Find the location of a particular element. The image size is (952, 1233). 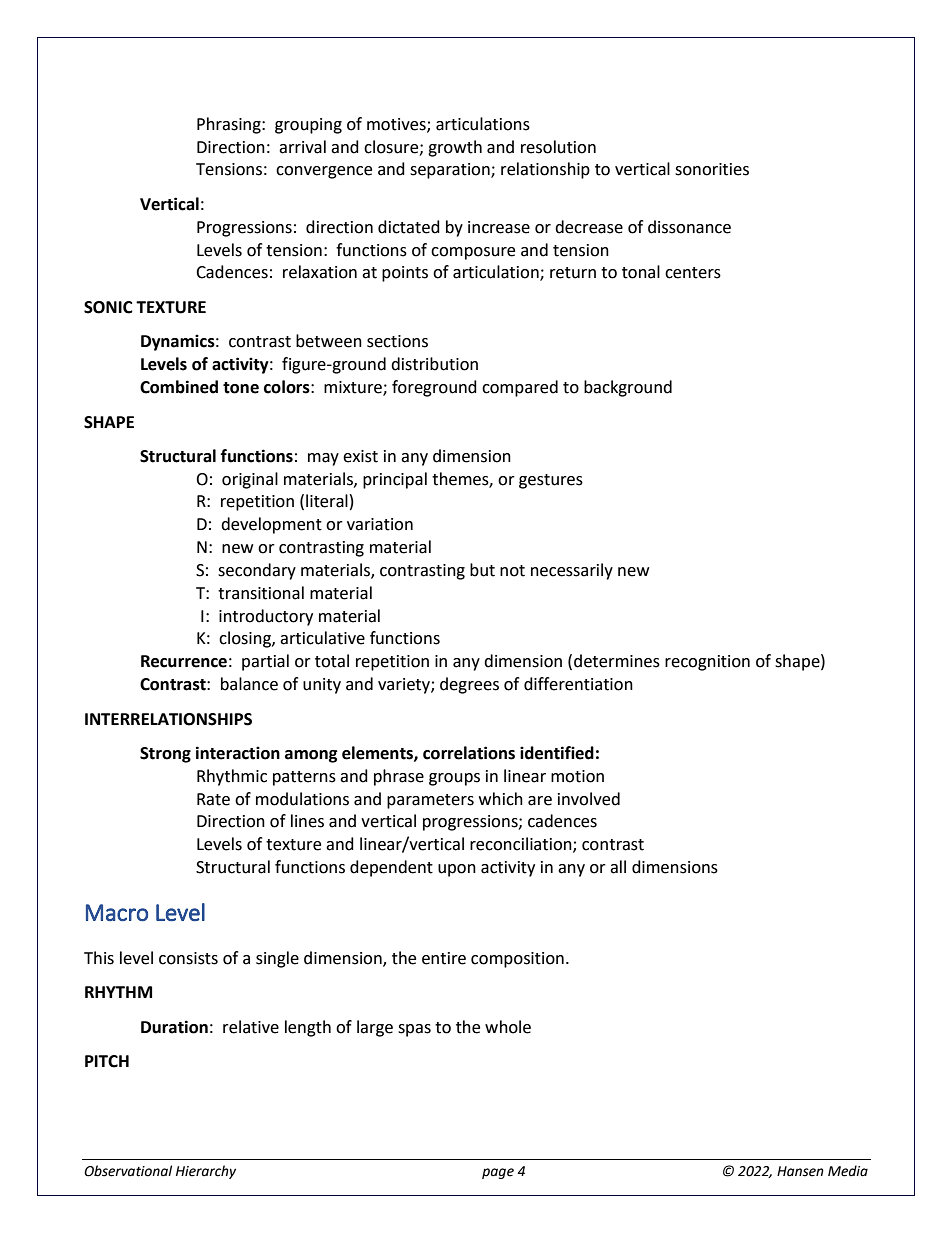

Hierarchy is located at coordinates (206, 1172).
